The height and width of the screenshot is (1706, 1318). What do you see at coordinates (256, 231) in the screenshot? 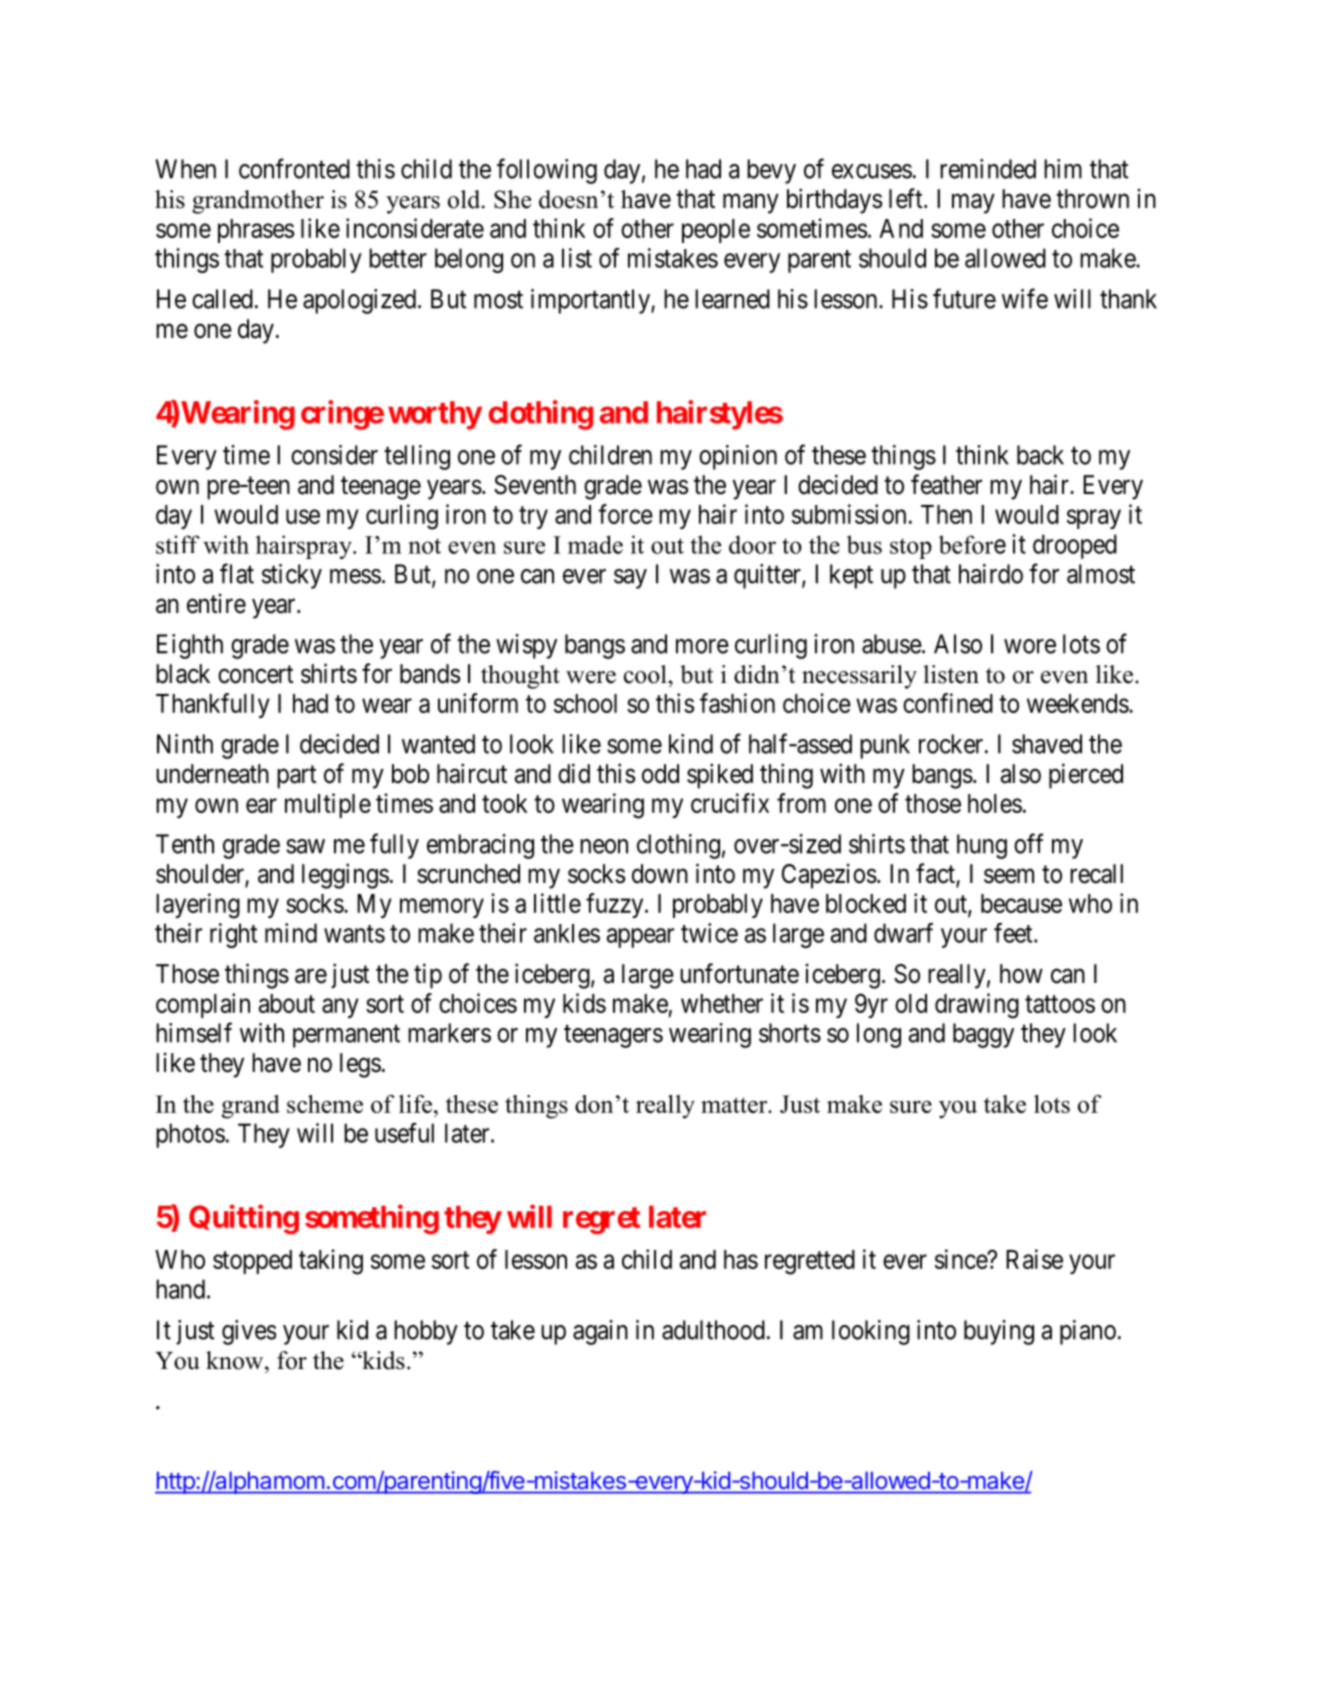
I see `phrases` at bounding box center [256, 231].
